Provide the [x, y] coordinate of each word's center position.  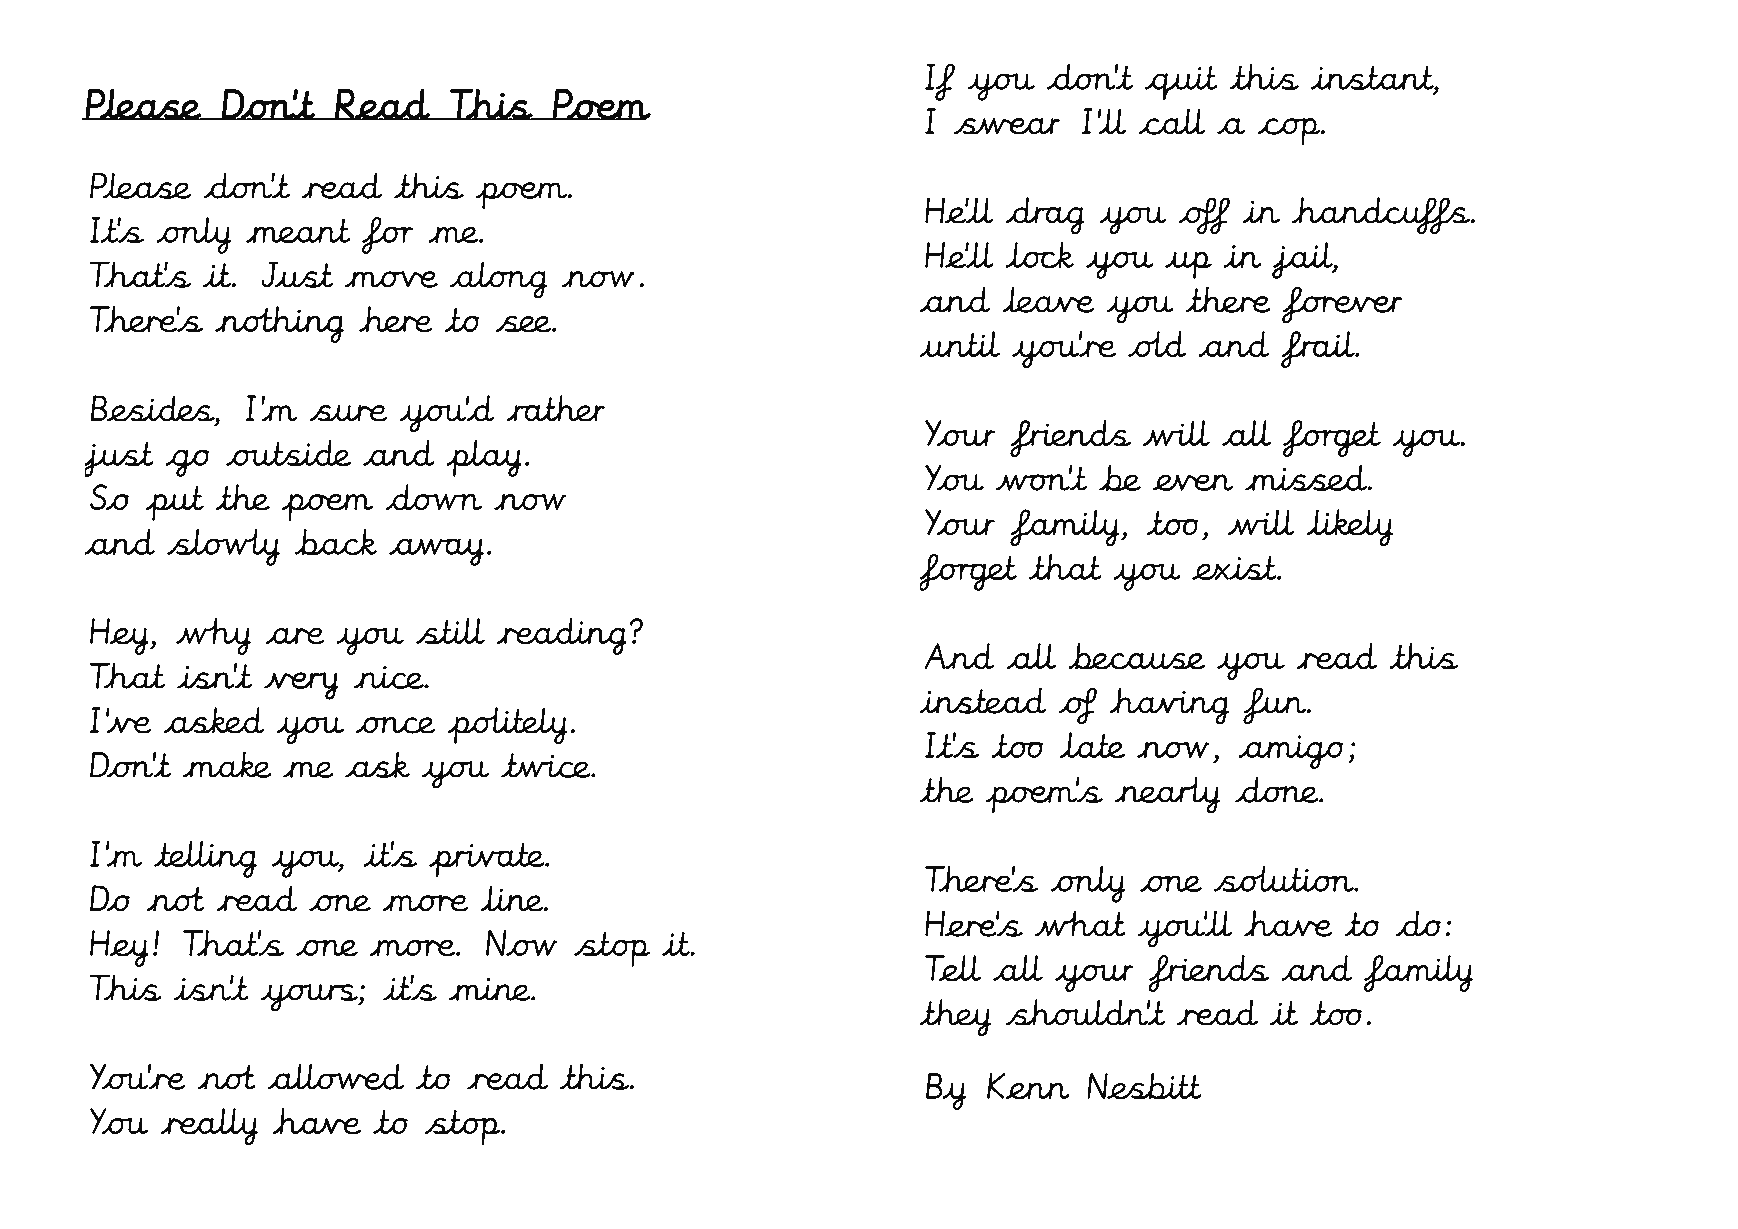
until [960, 344]
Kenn [1028, 1086]
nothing [279, 324]
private [488, 860]
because [1136, 656]
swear [1007, 126]
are [295, 636]
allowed [335, 1076]
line [513, 898]
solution [1285, 879]
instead [983, 700]
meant [298, 230]
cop [1289, 131]
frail [1319, 349]
